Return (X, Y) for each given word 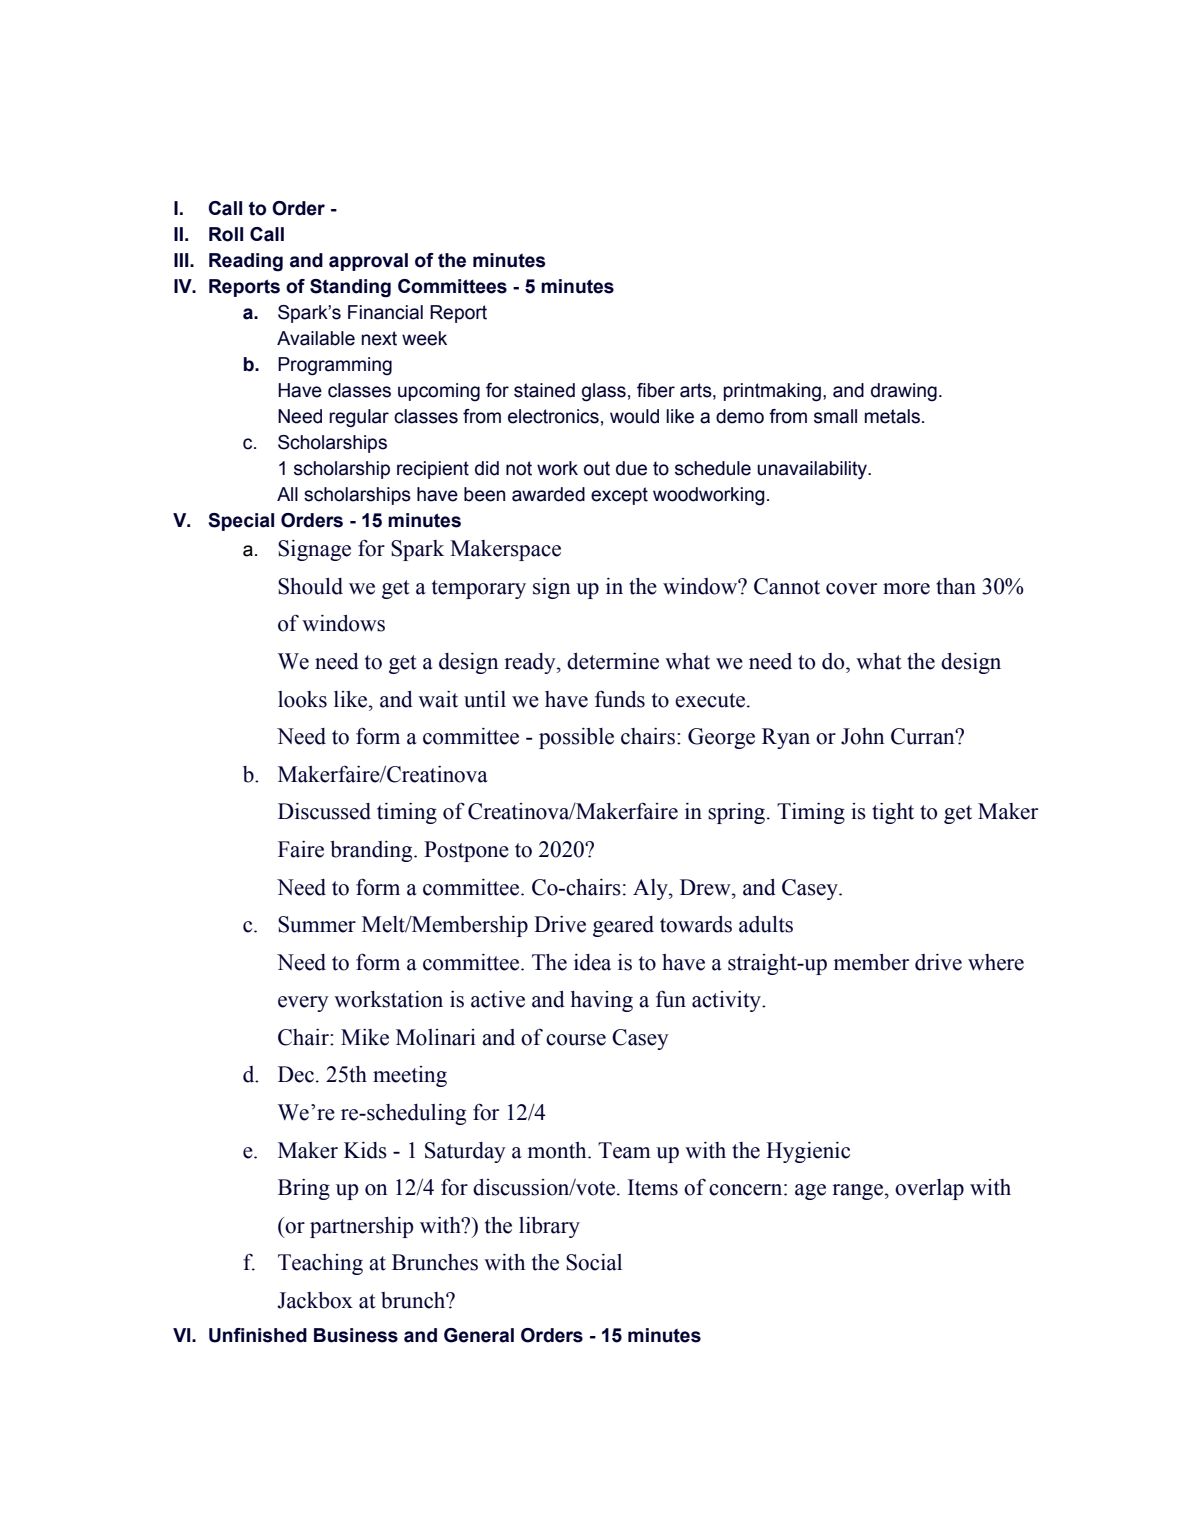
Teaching (320, 1264)
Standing (350, 288)
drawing (904, 392)
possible (576, 738)
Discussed (324, 811)
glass (604, 392)
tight (893, 813)
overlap (929, 1189)
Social (594, 1262)
